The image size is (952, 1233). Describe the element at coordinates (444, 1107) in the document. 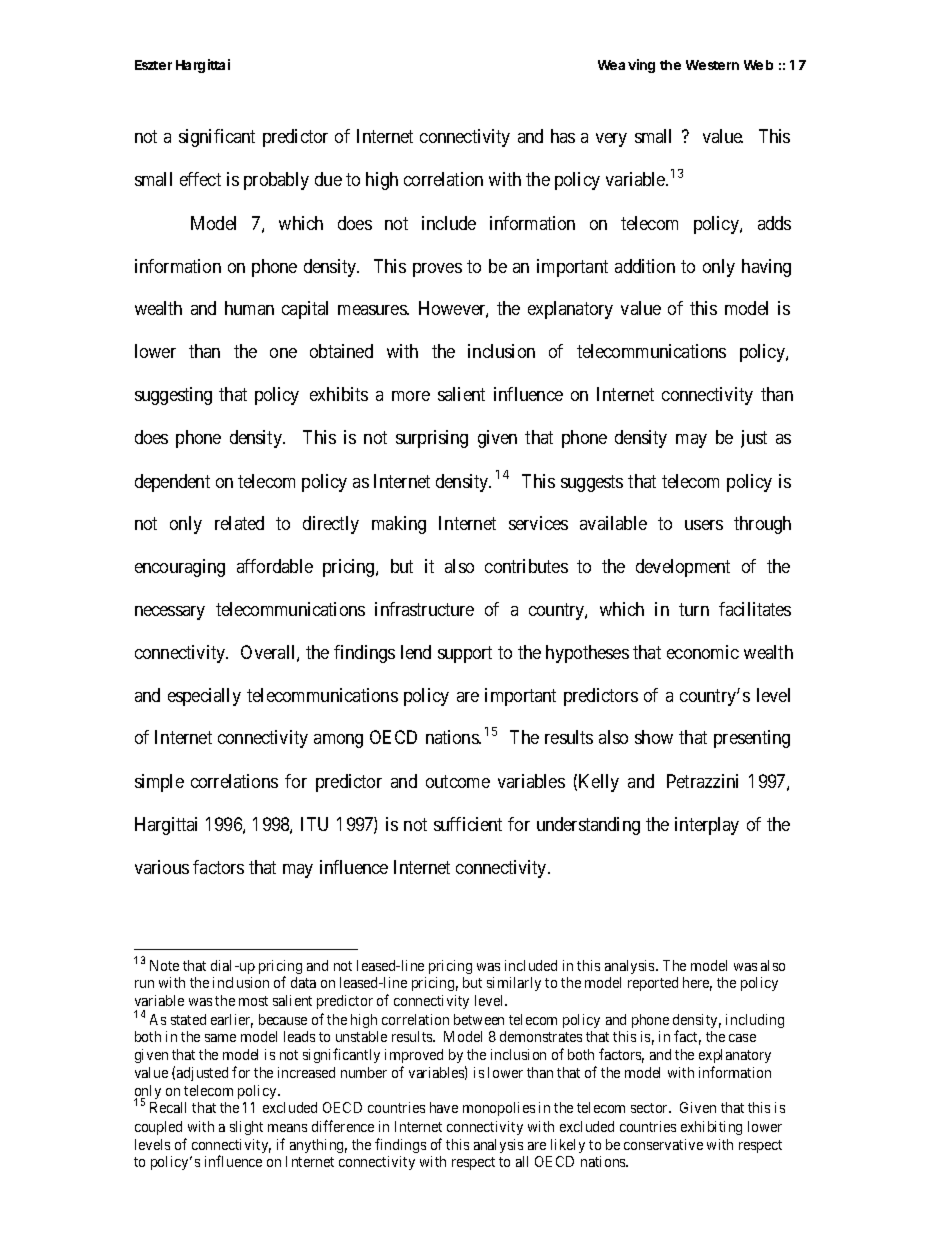

I see `have` at that location.
